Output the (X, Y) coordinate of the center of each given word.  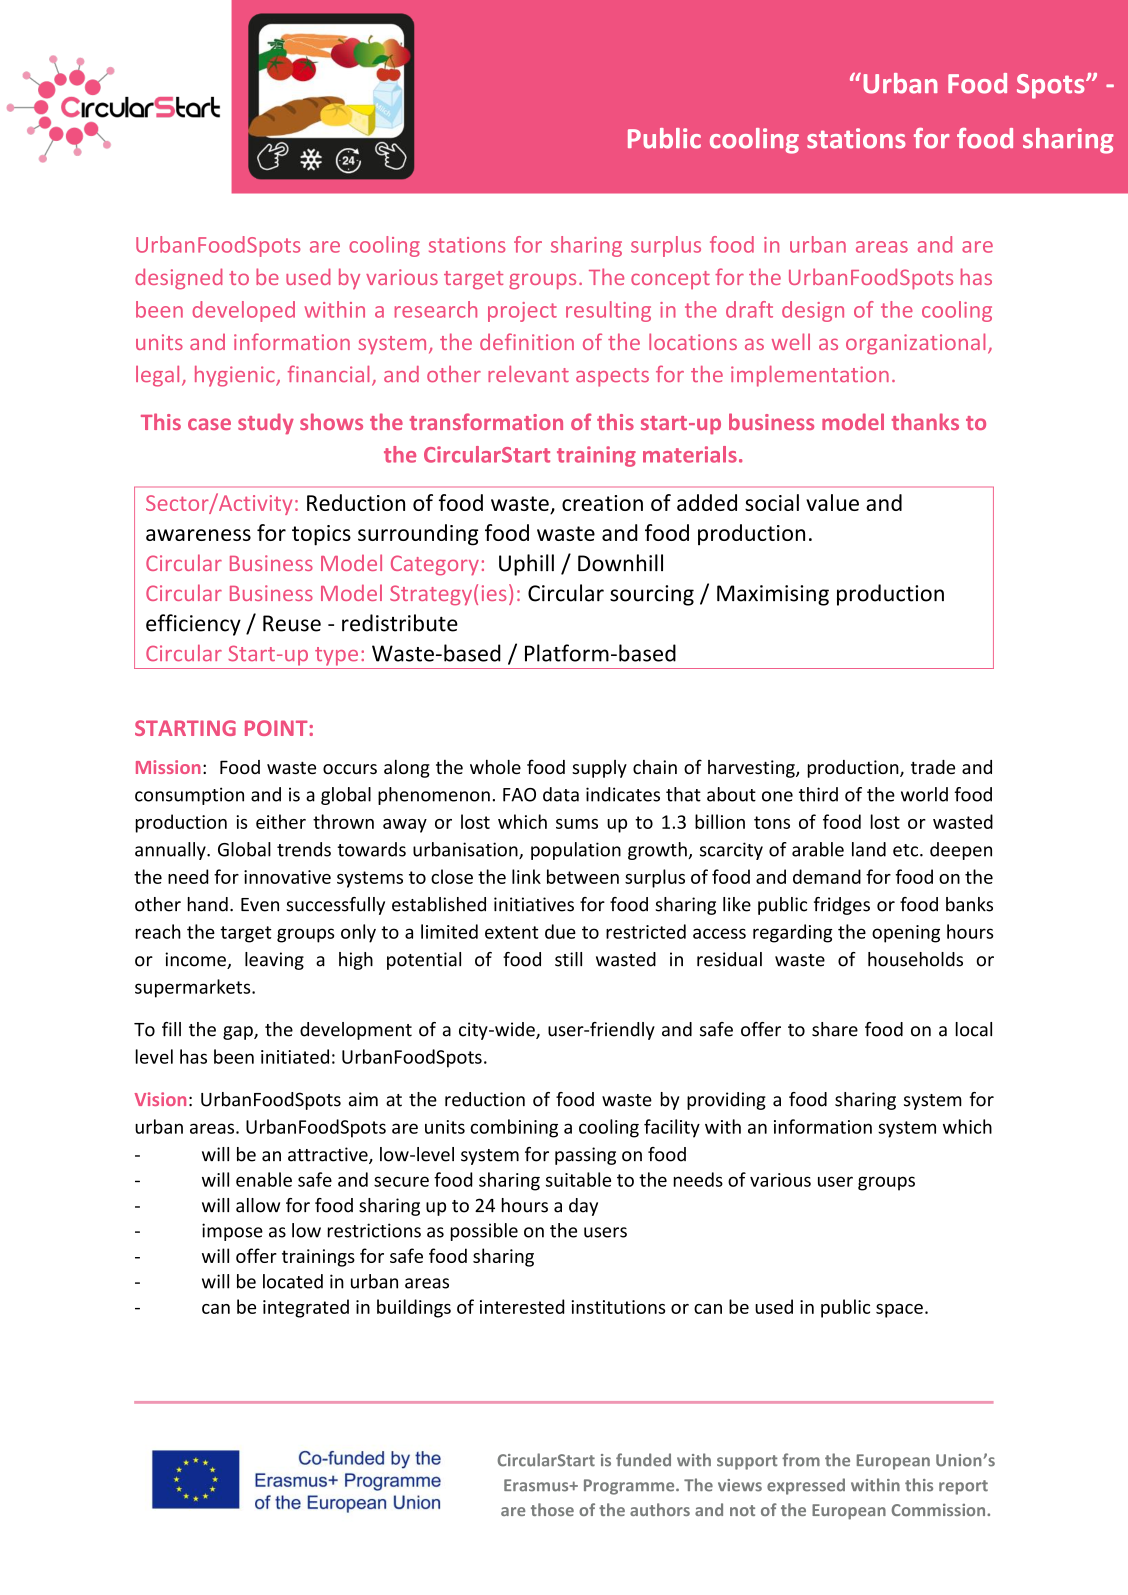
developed (244, 311)
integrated (306, 1308)
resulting (608, 311)
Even (260, 905)
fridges (842, 906)
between (583, 876)
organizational (915, 344)
